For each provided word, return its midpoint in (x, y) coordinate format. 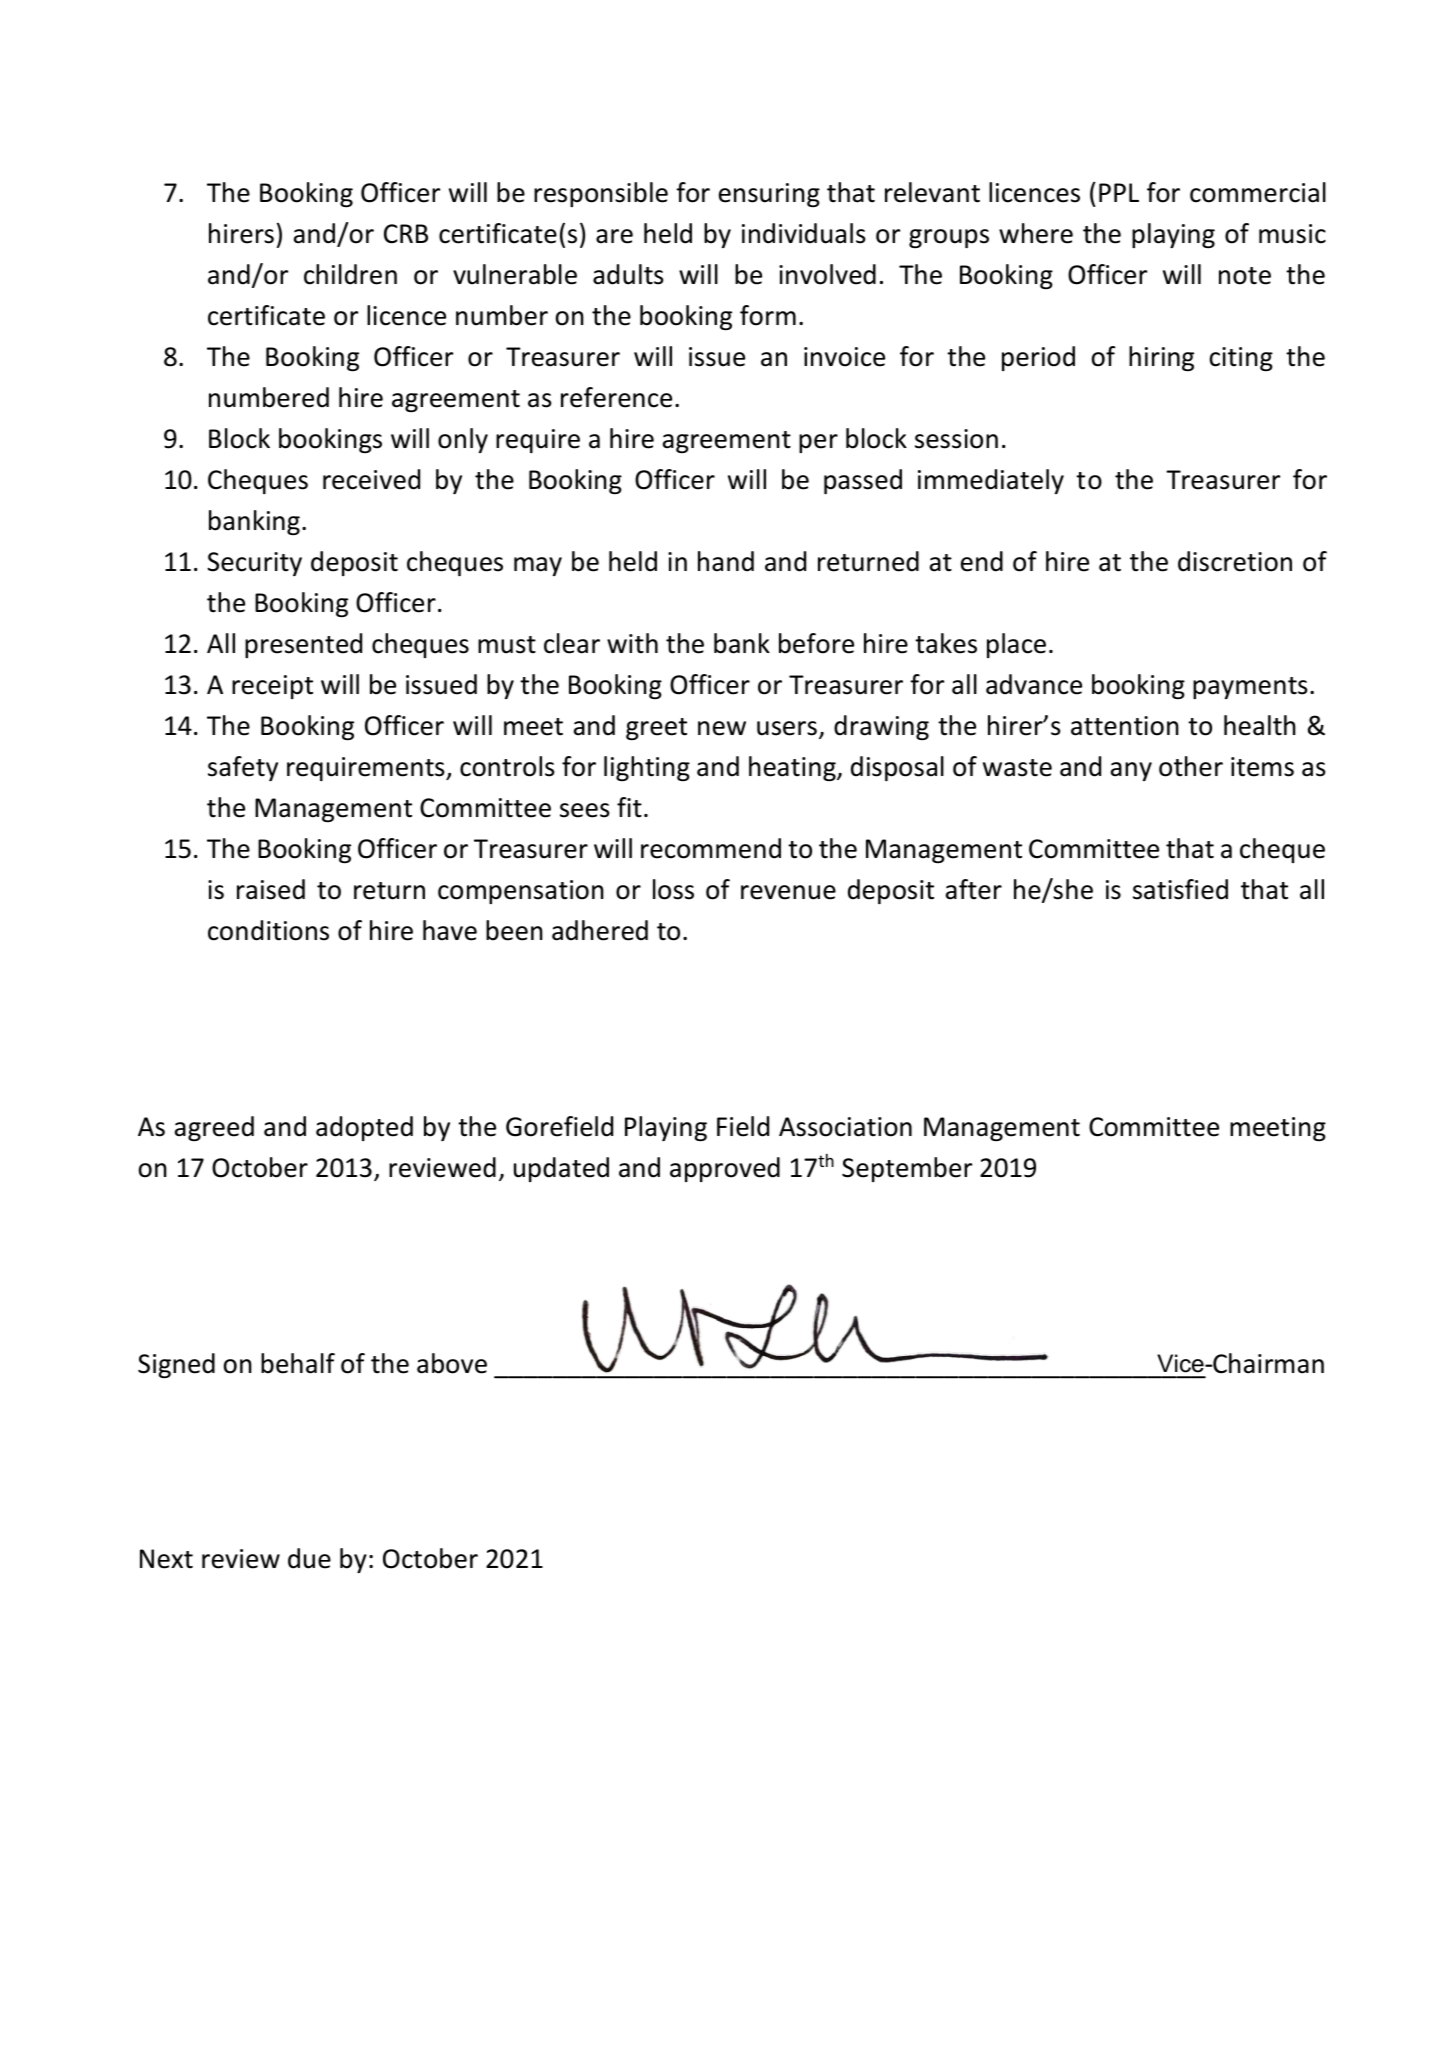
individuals (804, 233)
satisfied (1180, 889)
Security (254, 564)
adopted (364, 1128)
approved (725, 1169)
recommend (711, 848)
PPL (1119, 192)
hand (726, 561)
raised (271, 889)
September (907, 1169)
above (452, 1363)
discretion (1235, 561)
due (309, 1558)
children (350, 274)
